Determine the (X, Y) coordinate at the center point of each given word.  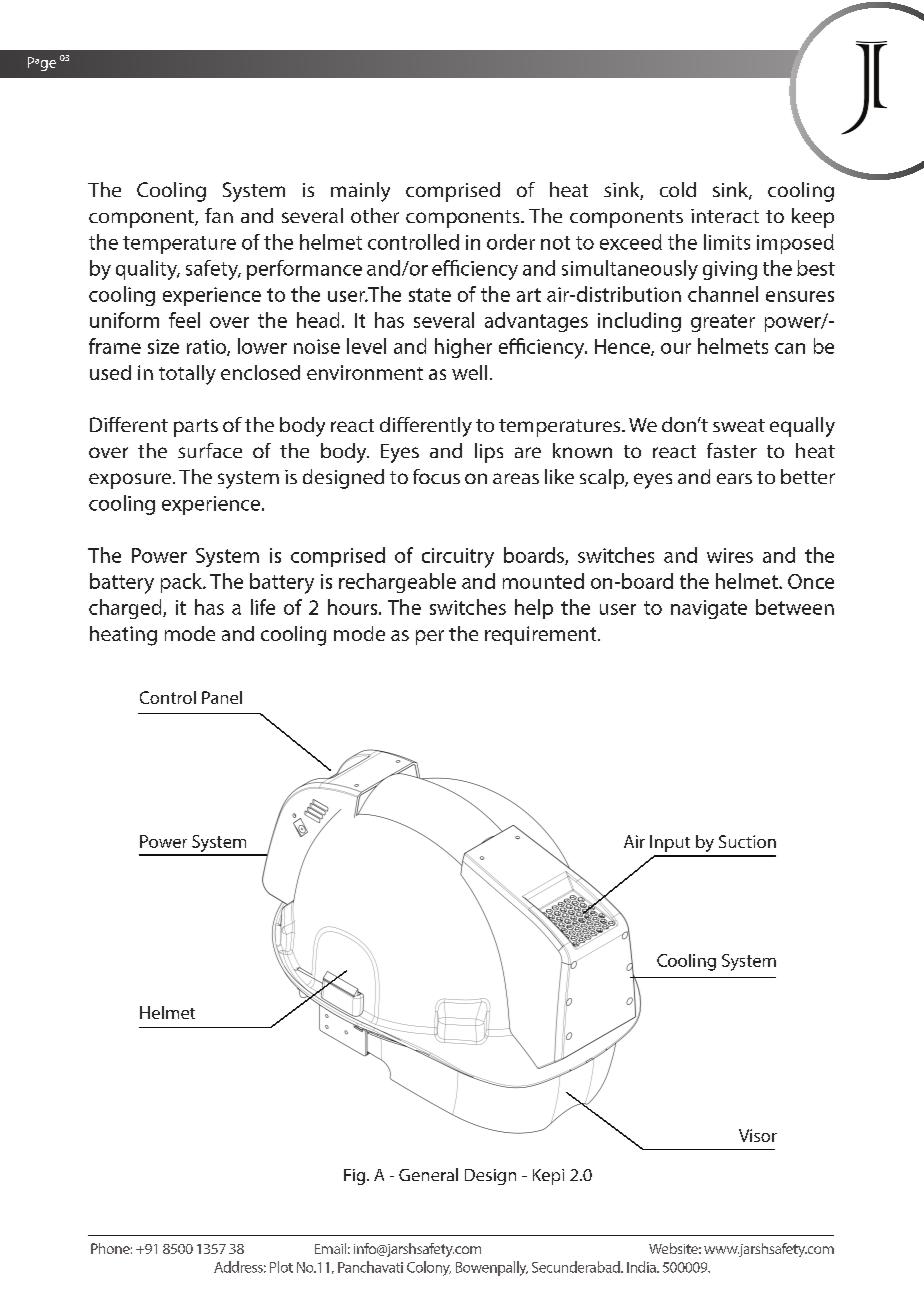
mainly (360, 192)
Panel (222, 697)
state (430, 295)
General (428, 1174)
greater (723, 323)
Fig (356, 1177)
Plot (281, 1267)
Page (42, 64)
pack (182, 583)
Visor (758, 1135)
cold (678, 189)
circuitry (458, 558)
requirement (542, 635)
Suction (747, 841)
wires (730, 555)
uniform (124, 320)
